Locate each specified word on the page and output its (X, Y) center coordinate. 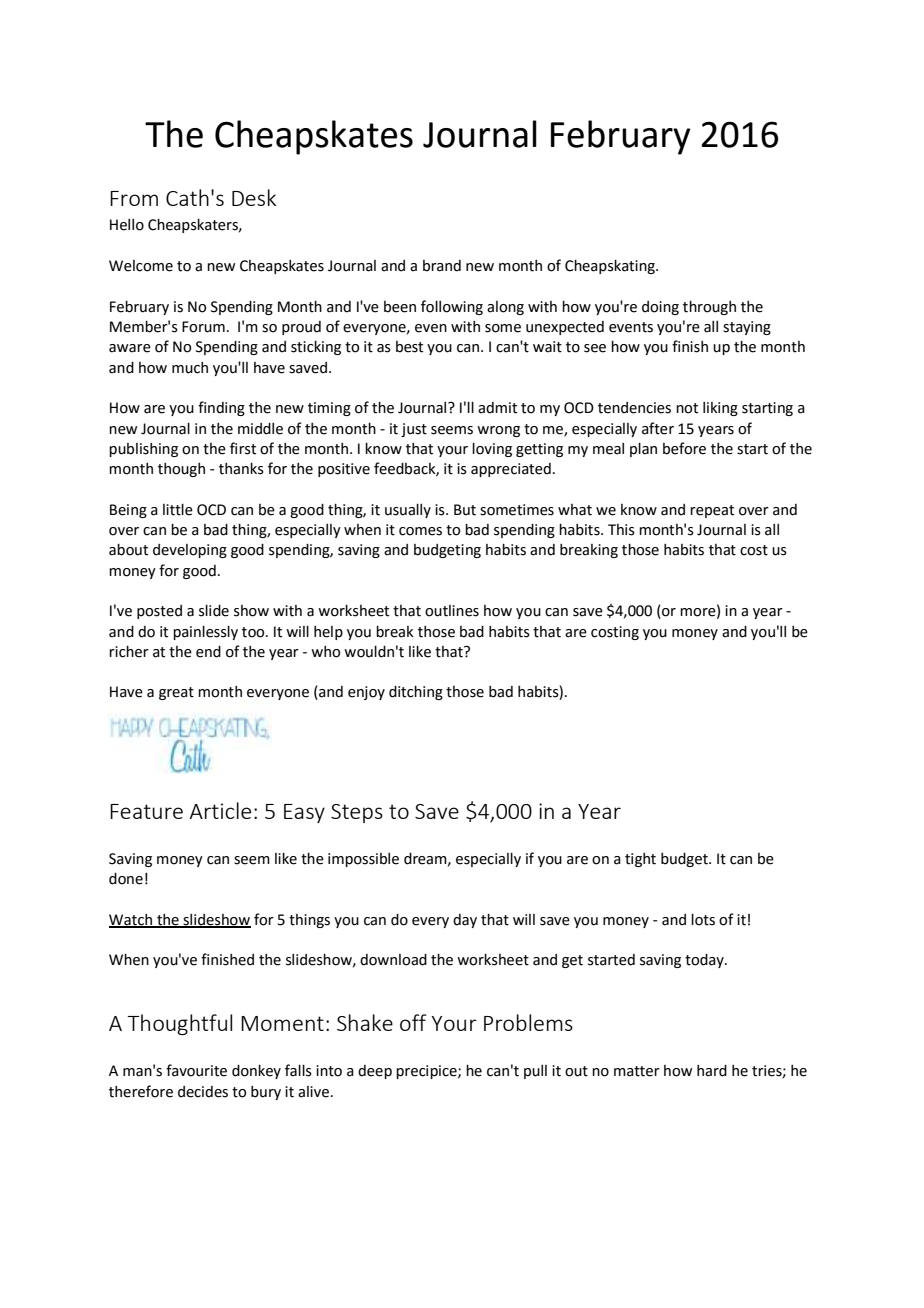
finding (221, 408)
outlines (452, 611)
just (414, 430)
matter (637, 1071)
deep (375, 1072)
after (658, 428)
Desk (254, 197)
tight (640, 860)
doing (660, 308)
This (621, 530)
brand (442, 266)
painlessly (205, 633)
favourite (196, 1070)
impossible (363, 860)
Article (220, 810)
